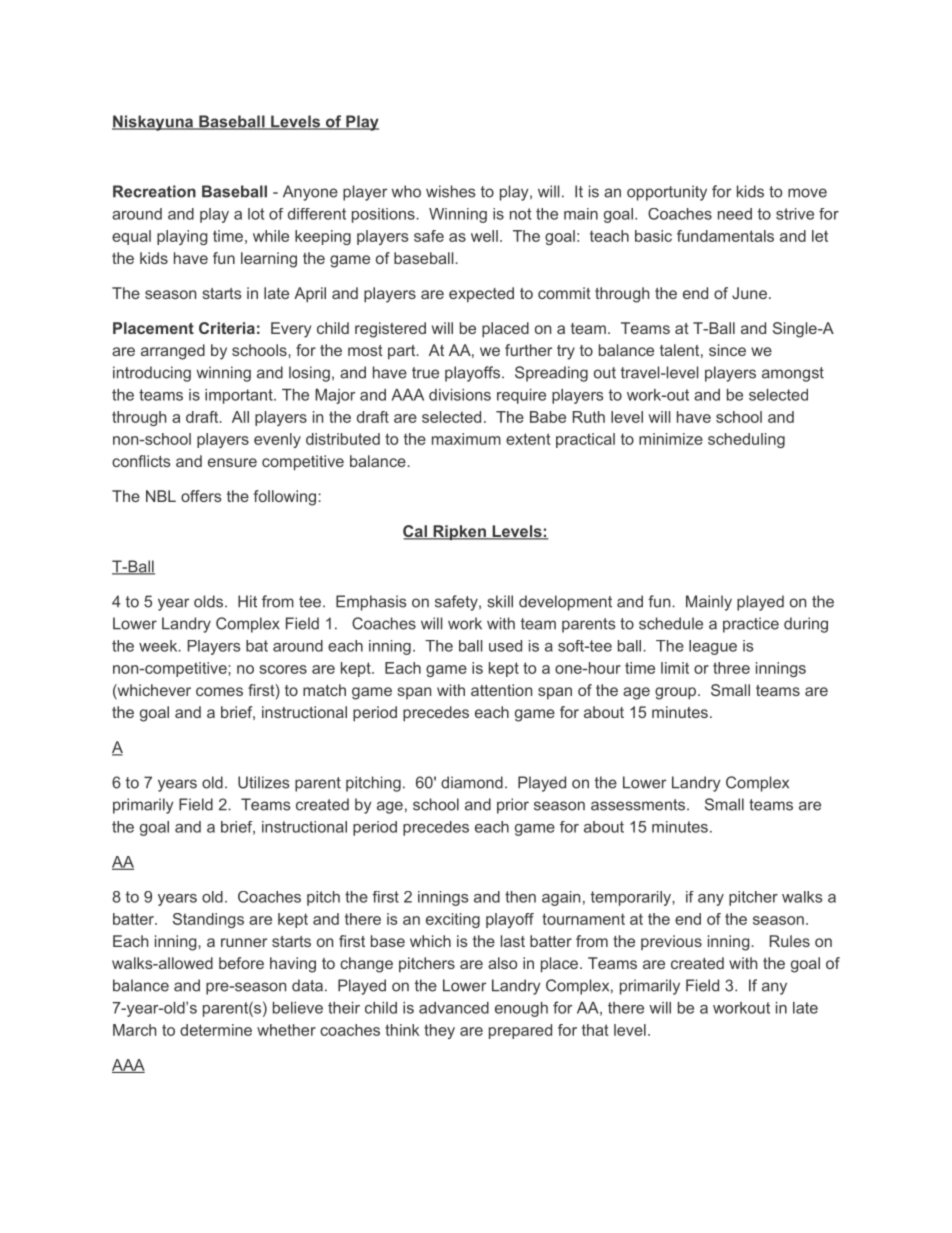 The width and height of the page is (952, 1233). Describe the element at coordinates (746, 440) in the page. I see `scheduling` at that location.
